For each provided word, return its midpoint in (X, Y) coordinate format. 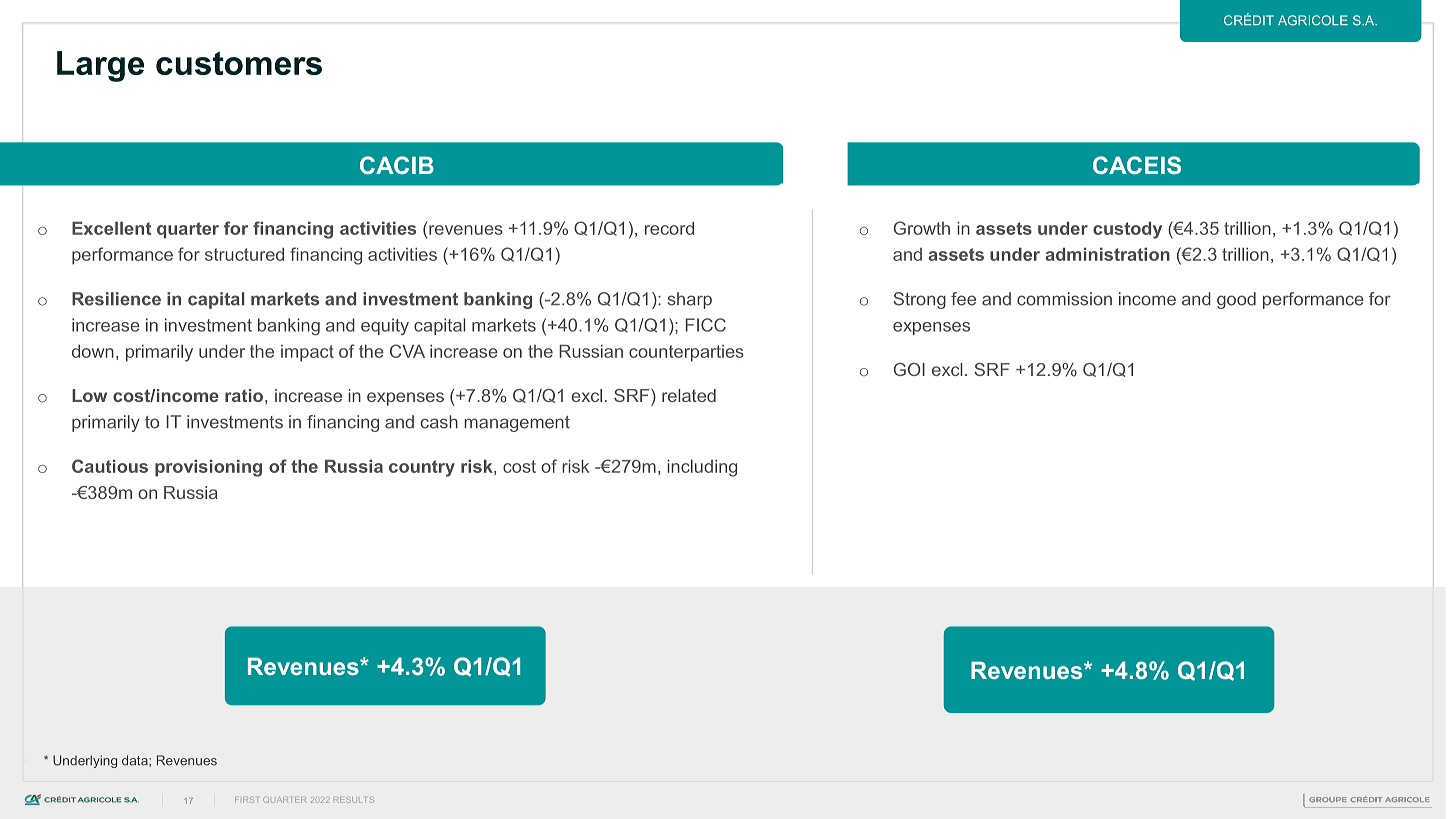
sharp (690, 300)
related (689, 395)
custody (1127, 230)
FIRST (246, 800)
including (702, 468)
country (422, 468)
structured (244, 254)
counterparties (686, 353)
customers (239, 63)
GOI (909, 369)
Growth (922, 228)
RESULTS (354, 800)
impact (307, 353)
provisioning (208, 468)
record (669, 228)
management (517, 424)
